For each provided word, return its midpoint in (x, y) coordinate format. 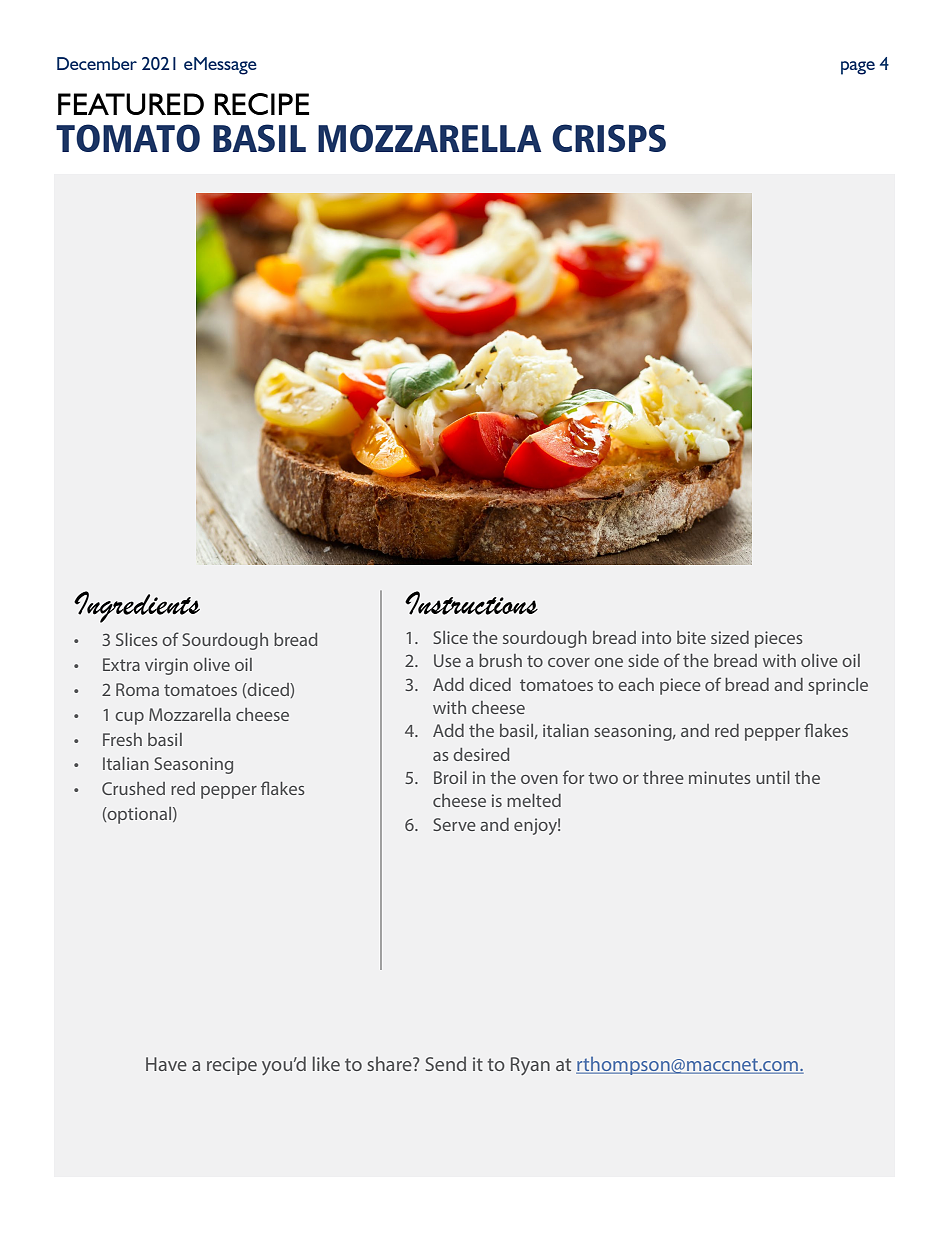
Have (166, 1064)
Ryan (530, 1066)
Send (446, 1063)
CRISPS (609, 138)
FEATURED (131, 104)
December (97, 63)
